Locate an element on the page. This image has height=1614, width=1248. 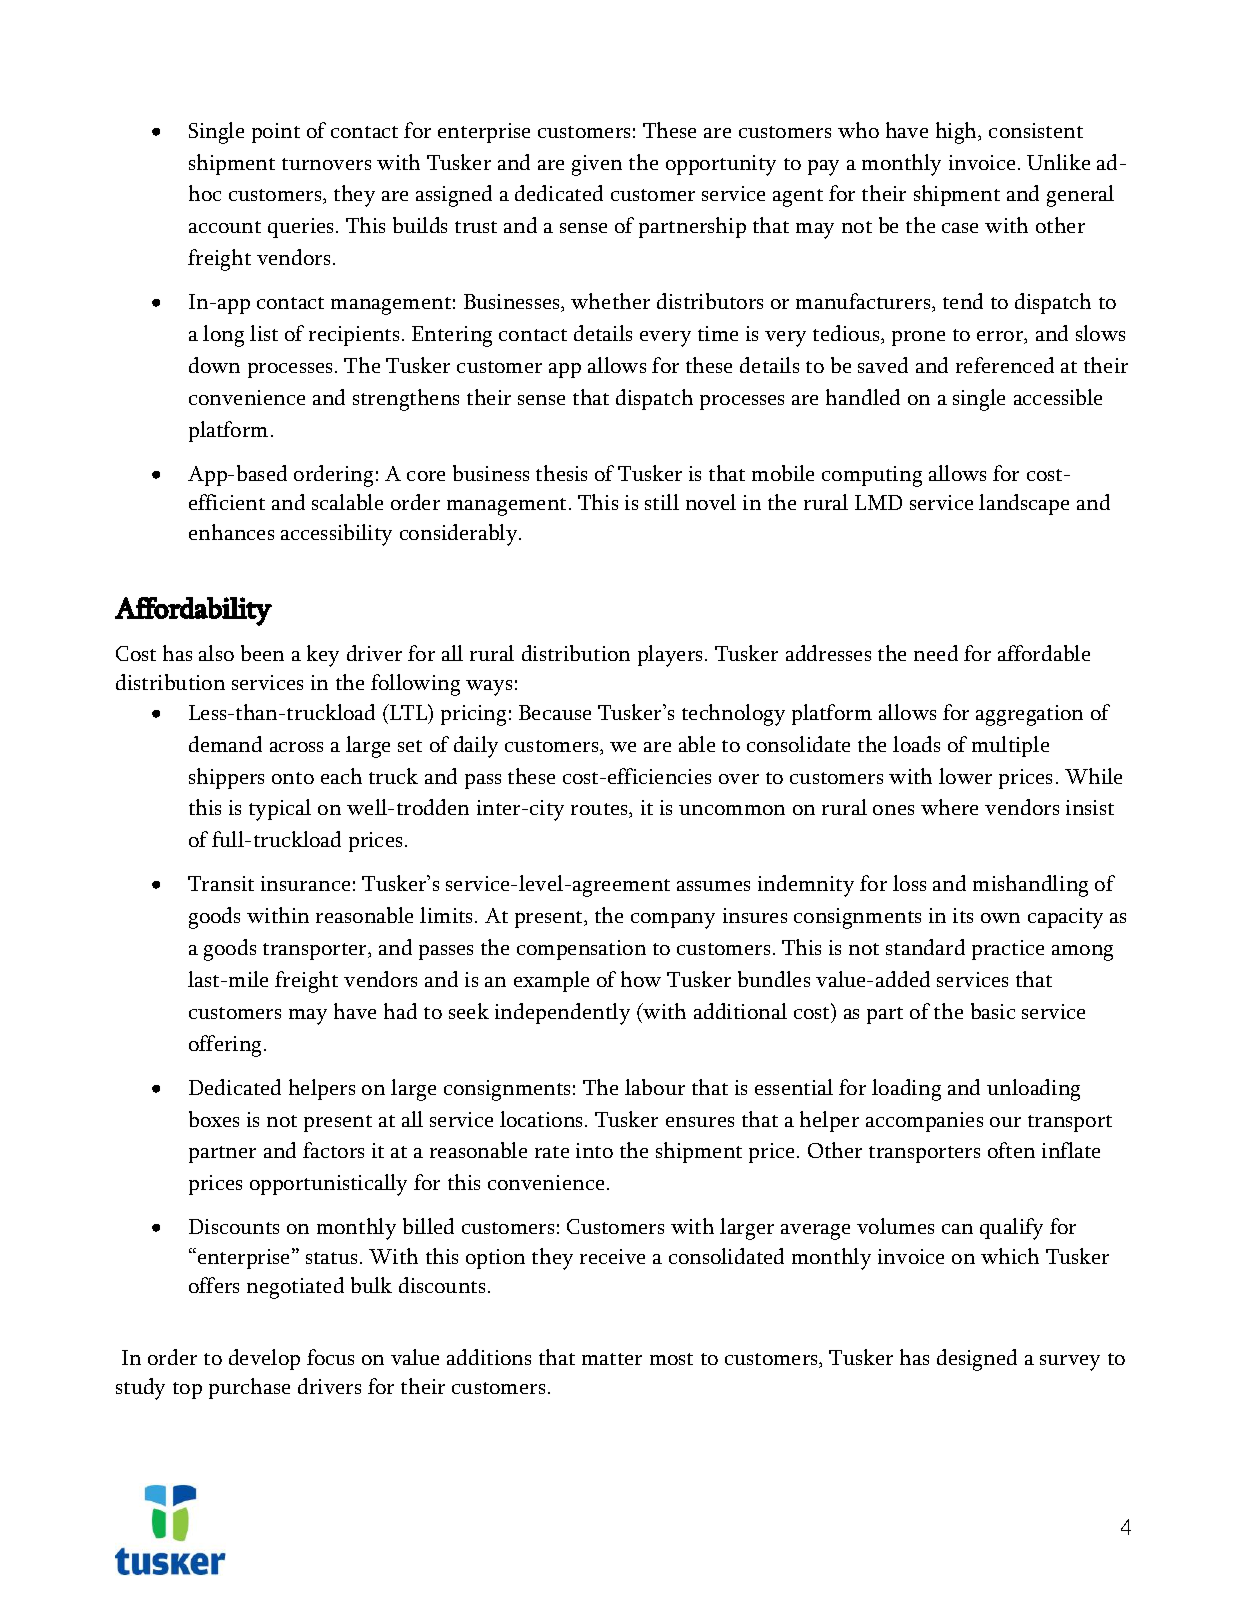
given is located at coordinates (597, 165).
